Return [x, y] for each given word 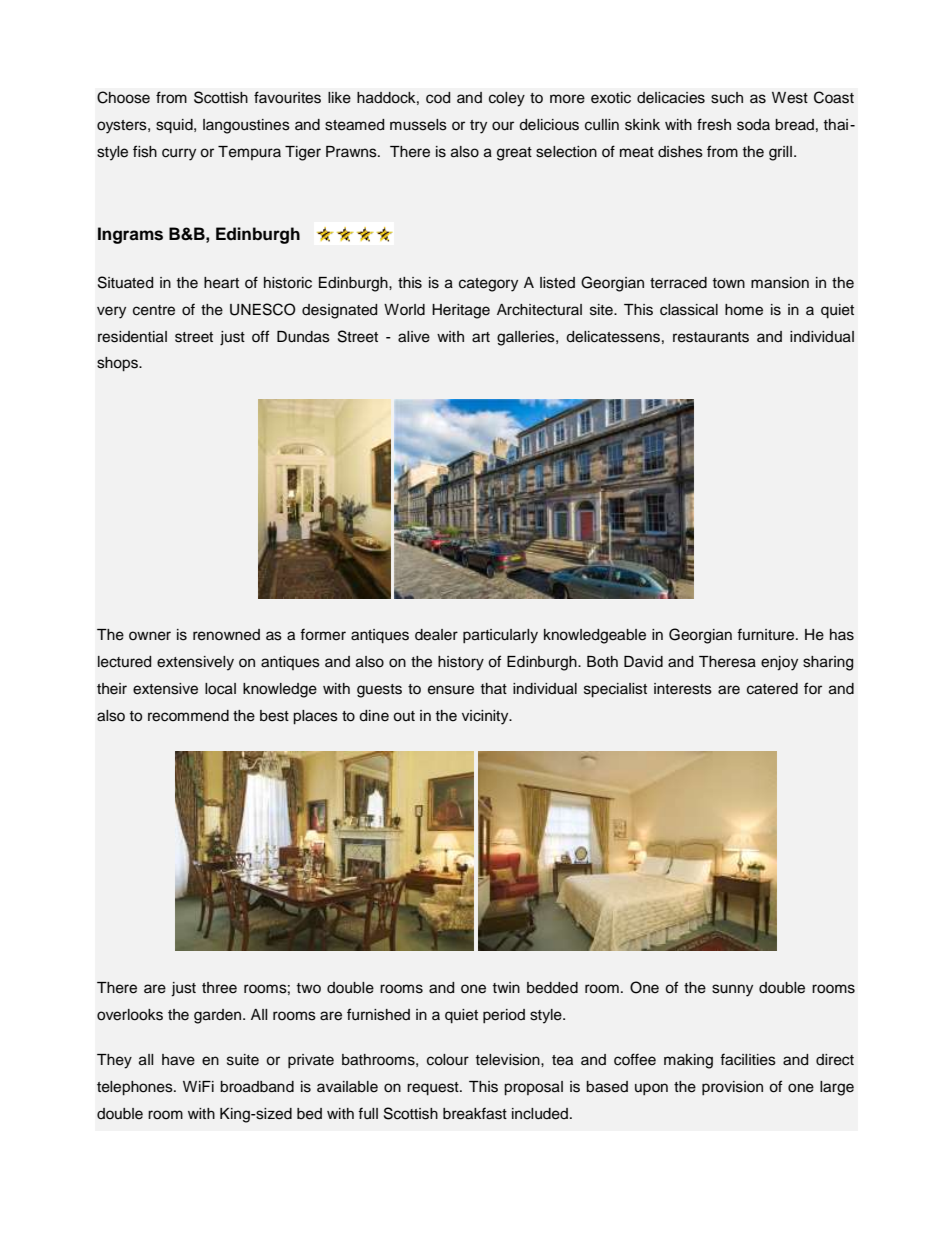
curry [179, 154]
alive [414, 337]
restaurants [711, 337]
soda [753, 125]
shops [118, 364]
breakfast [475, 1113]
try [478, 127]
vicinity [486, 717]
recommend [188, 716]
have [178, 1060]
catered [772, 689]
